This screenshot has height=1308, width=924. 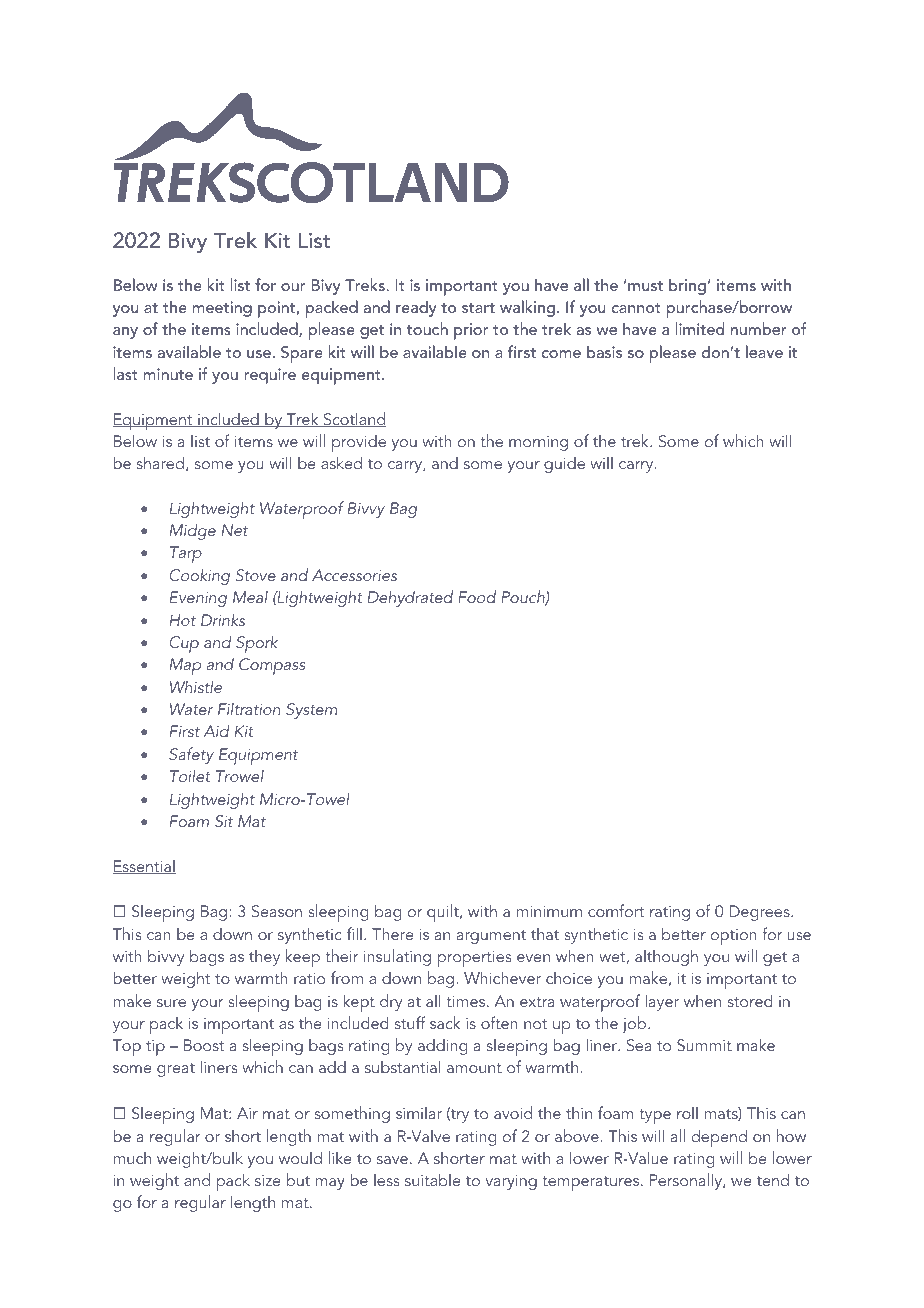 What do you see at coordinates (432, 1179) in the screenshot?
I see `suitable` at bounding box center [432, 1179].
